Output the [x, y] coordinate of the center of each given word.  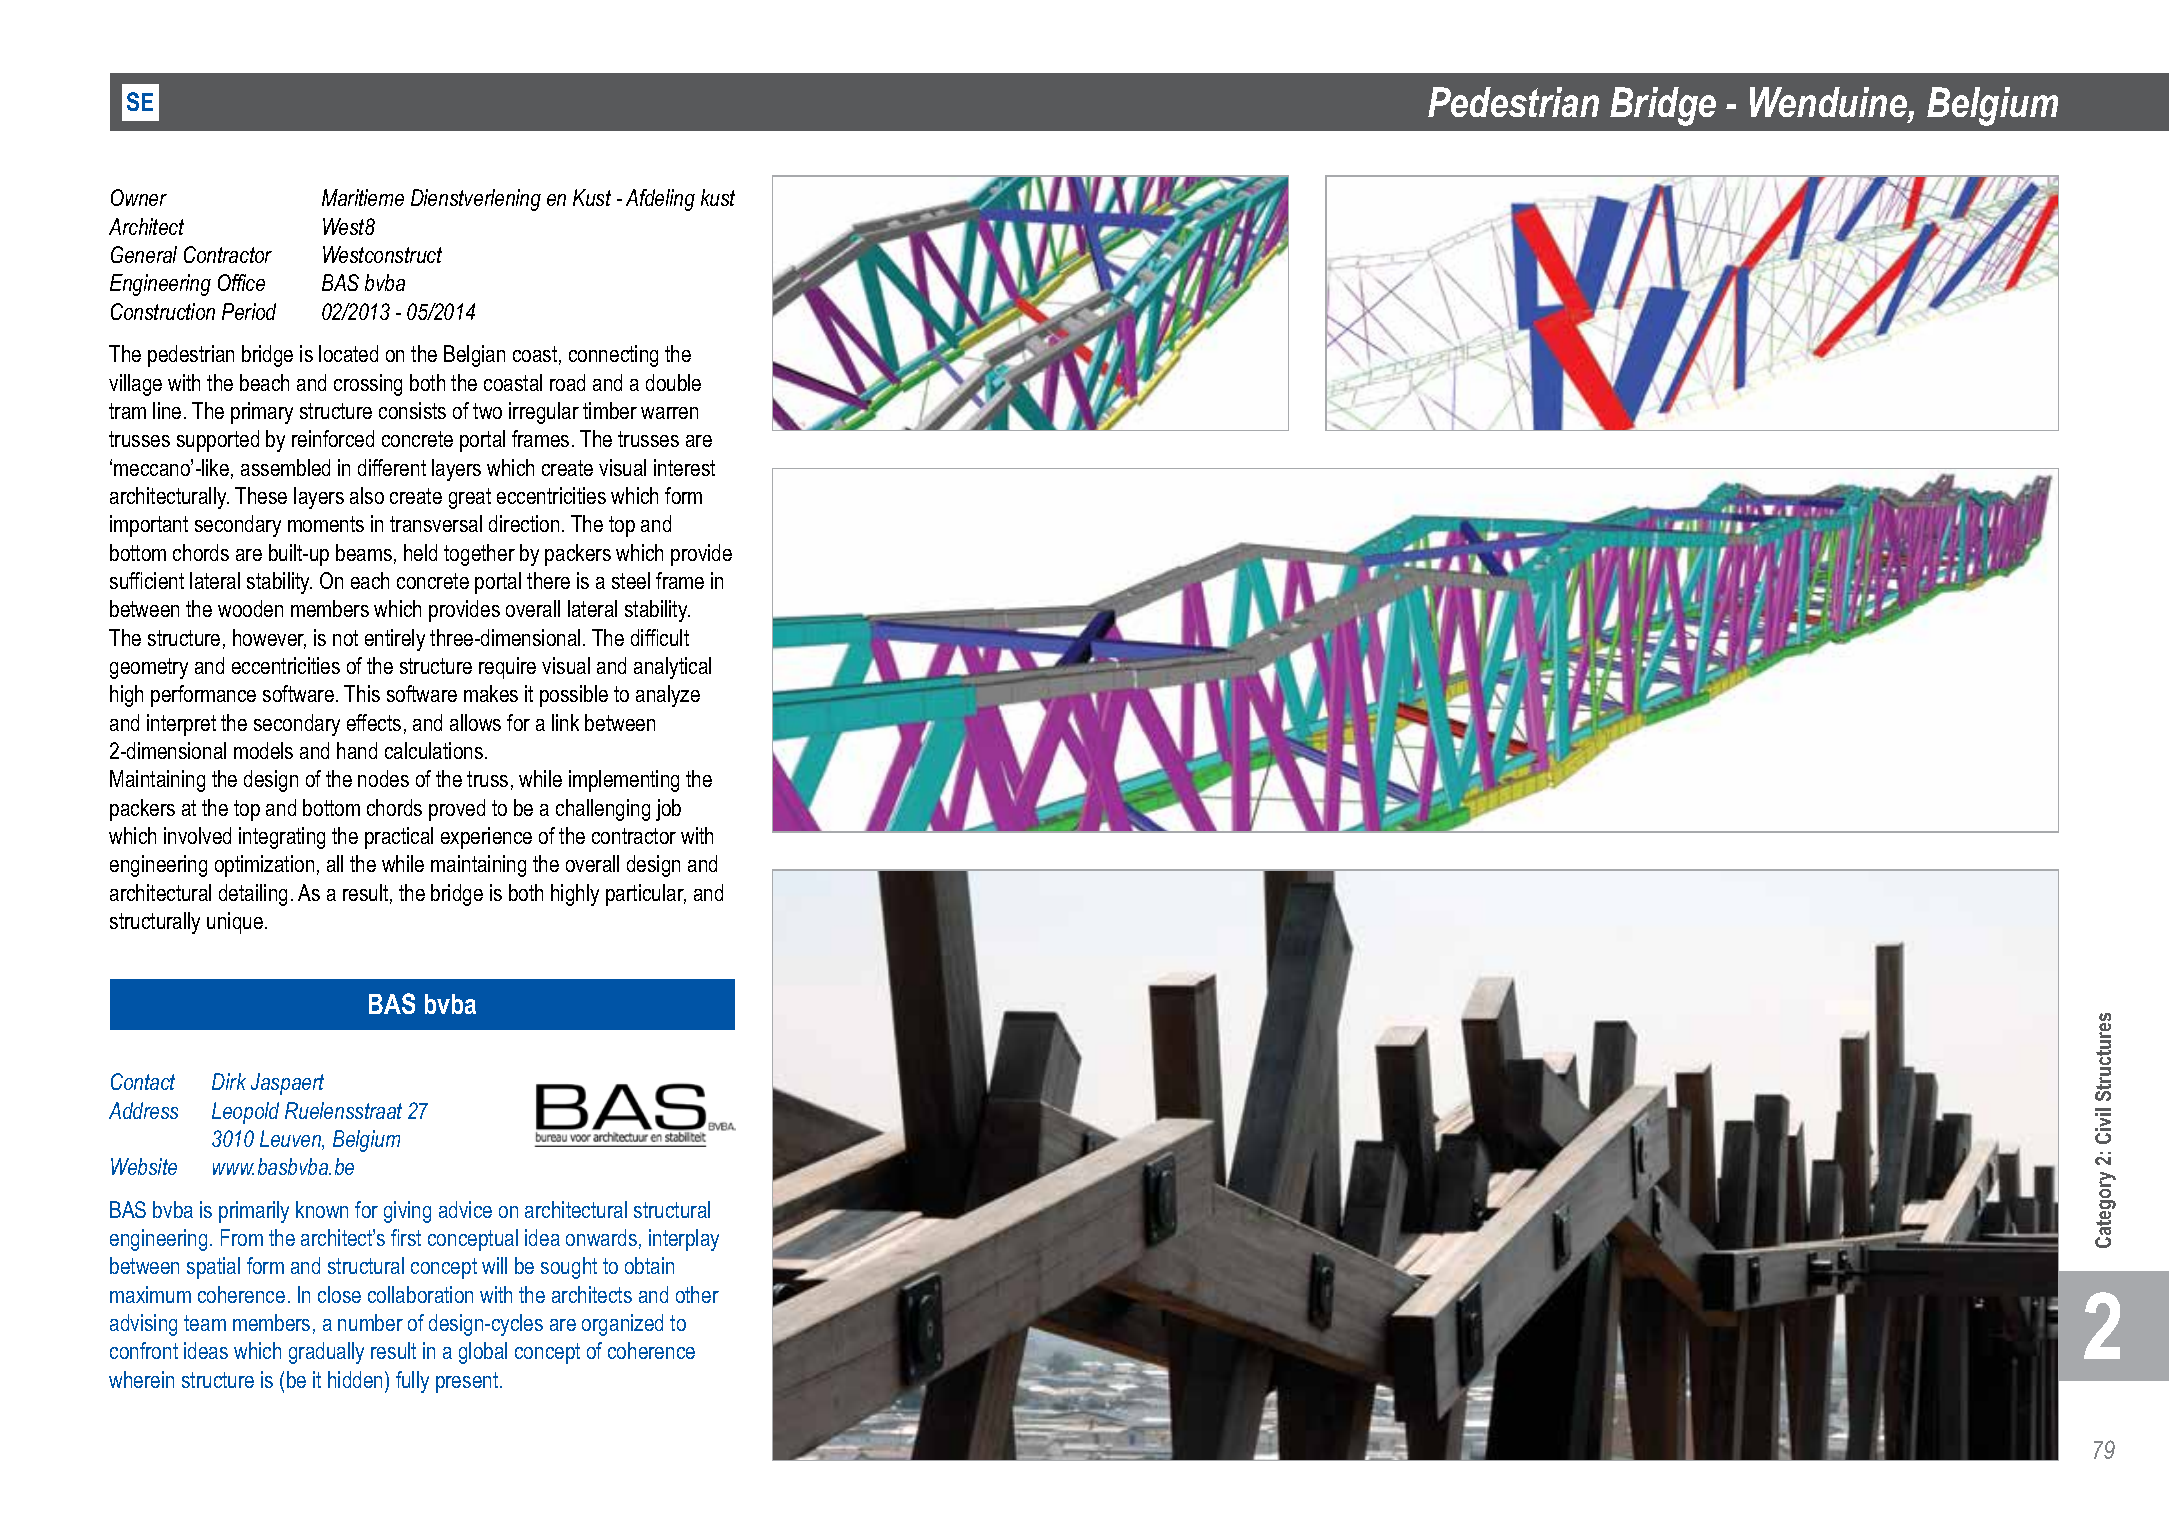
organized [622, 1325]
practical [399, 838]
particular [646, 895]
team [205, 1323]
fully [412, 1382]
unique [235, 923]
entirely [395, 640]
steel [631, 580]
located [348, 353]
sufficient [147, 580]
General [144, 254]
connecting [613, 356]
